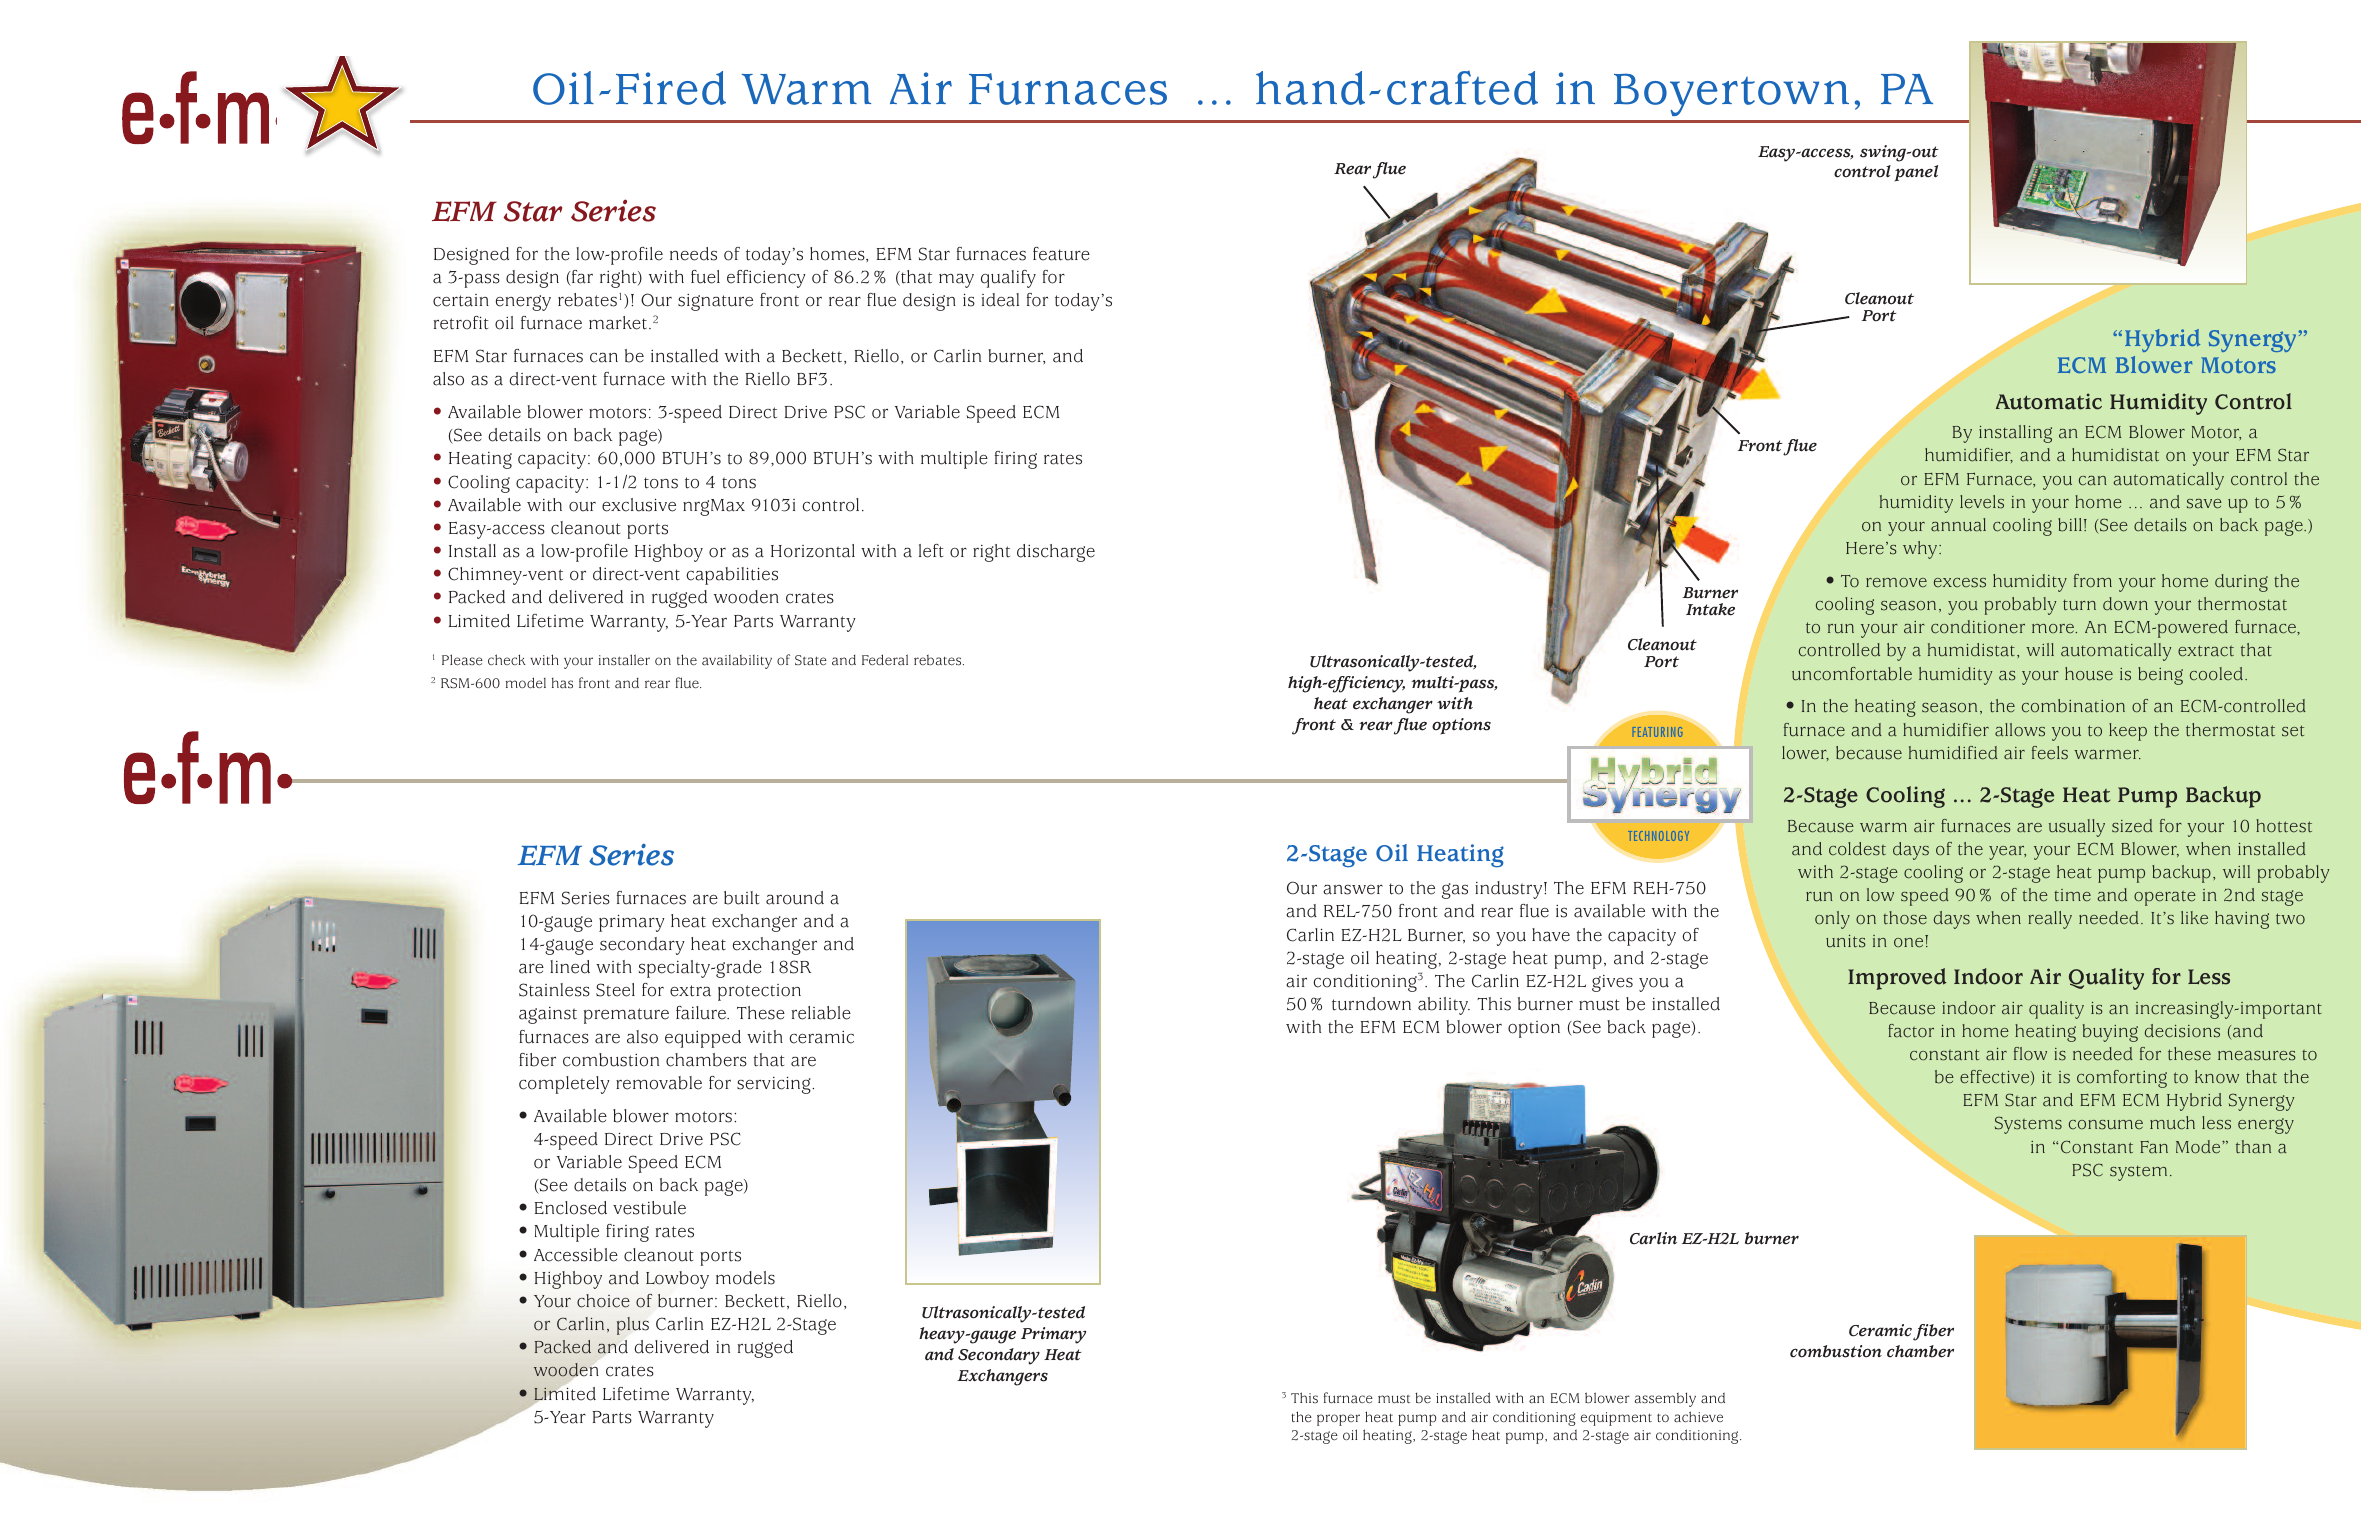 This document has width=2361, height=1528. What do you see at coordinates (1916, 173) in the document?
I see `panel` at bounding box center [1916, 173].
